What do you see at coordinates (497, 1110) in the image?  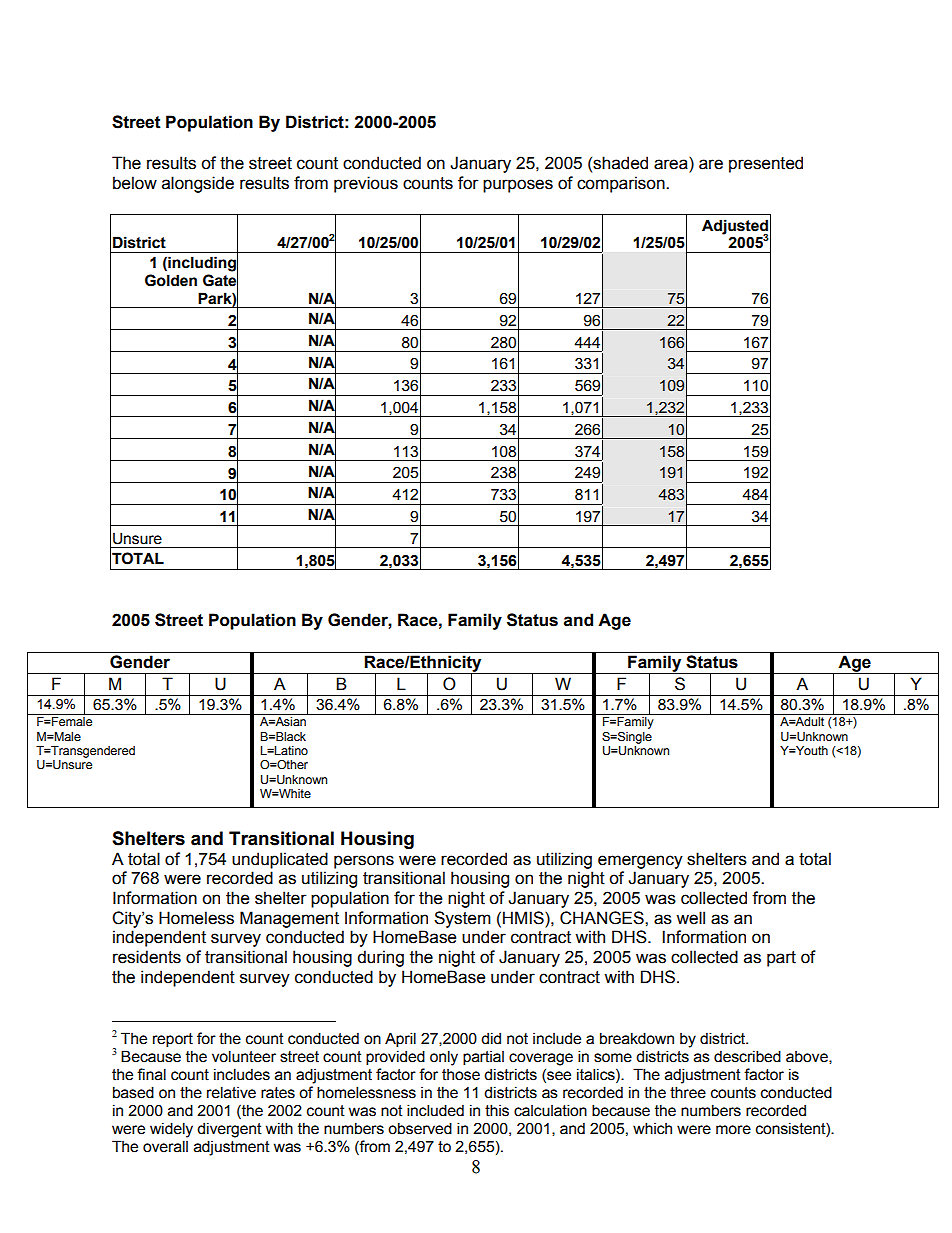 I see `this` at bounding box center [497, 1110].
